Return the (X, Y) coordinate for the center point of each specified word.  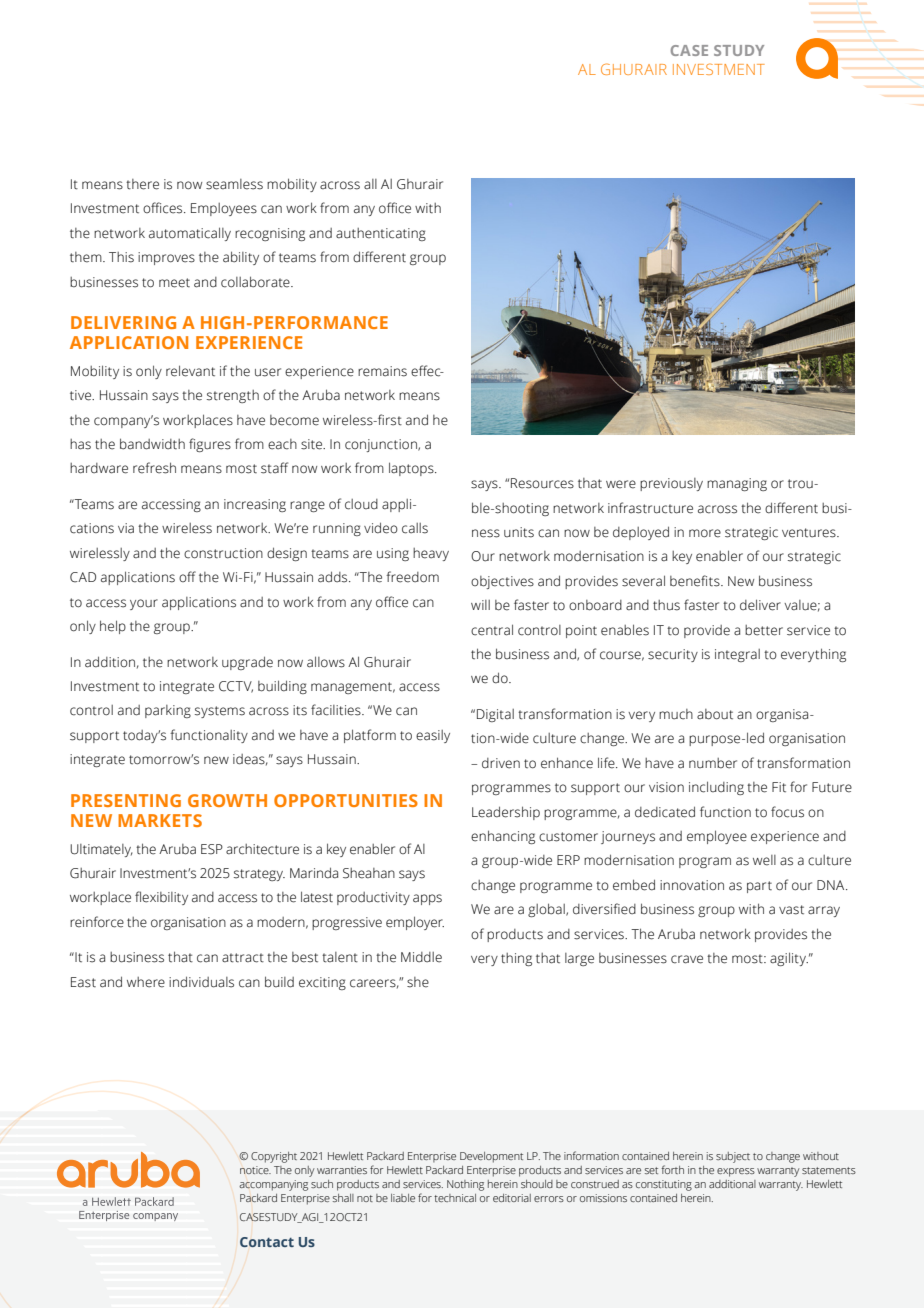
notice (255, 1170)
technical (455, 1198)
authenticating (381, 234)
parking (168, 711)
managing (737, 484)
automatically (190, 234)
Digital (495, 715)
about (715, 714)
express (736, 1172)
